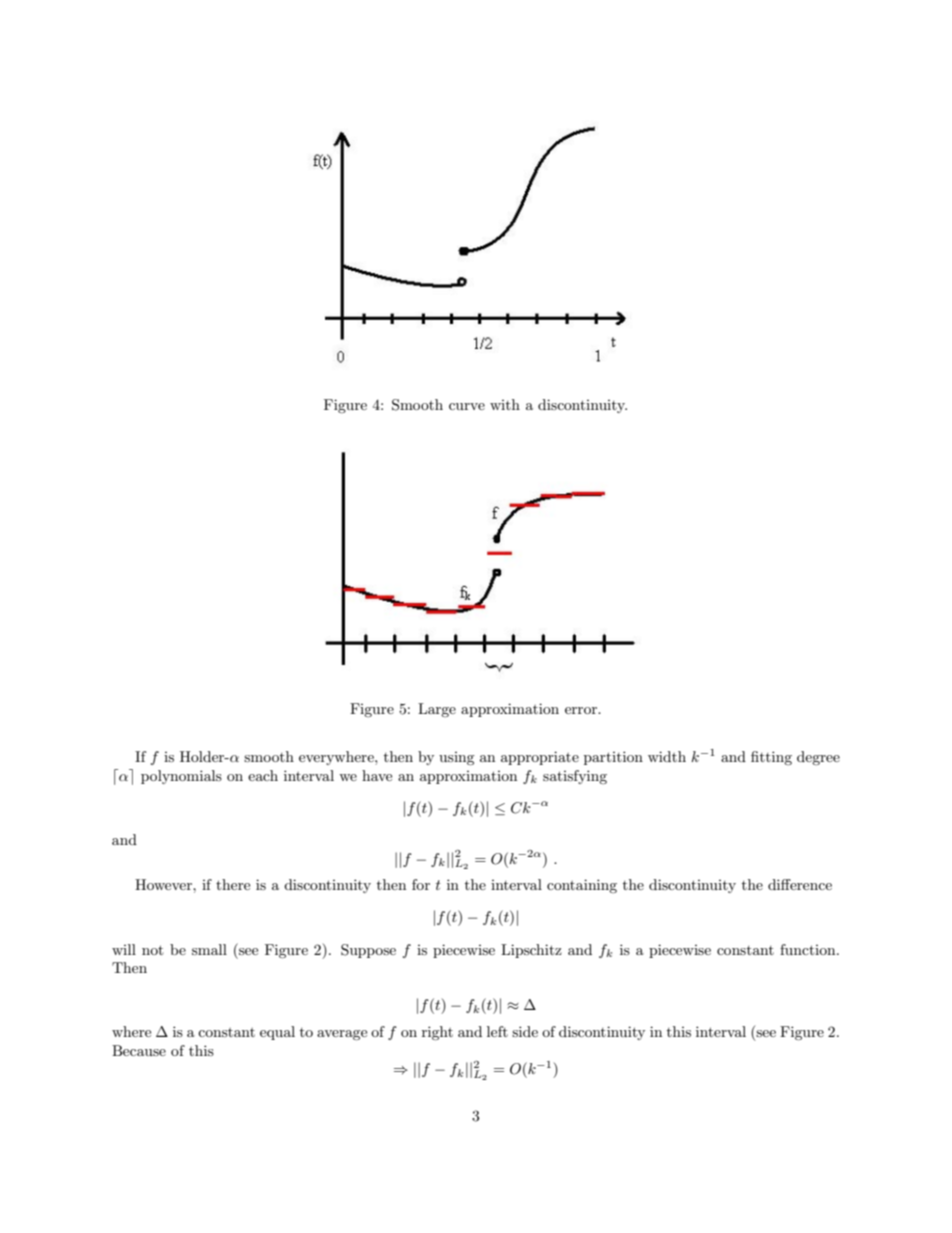 Image resolution: width=952 pixels, height=1233 pixels. Describe the element at coordinates (540, 758) in the screenshot. I see `appropriate` at that location.
